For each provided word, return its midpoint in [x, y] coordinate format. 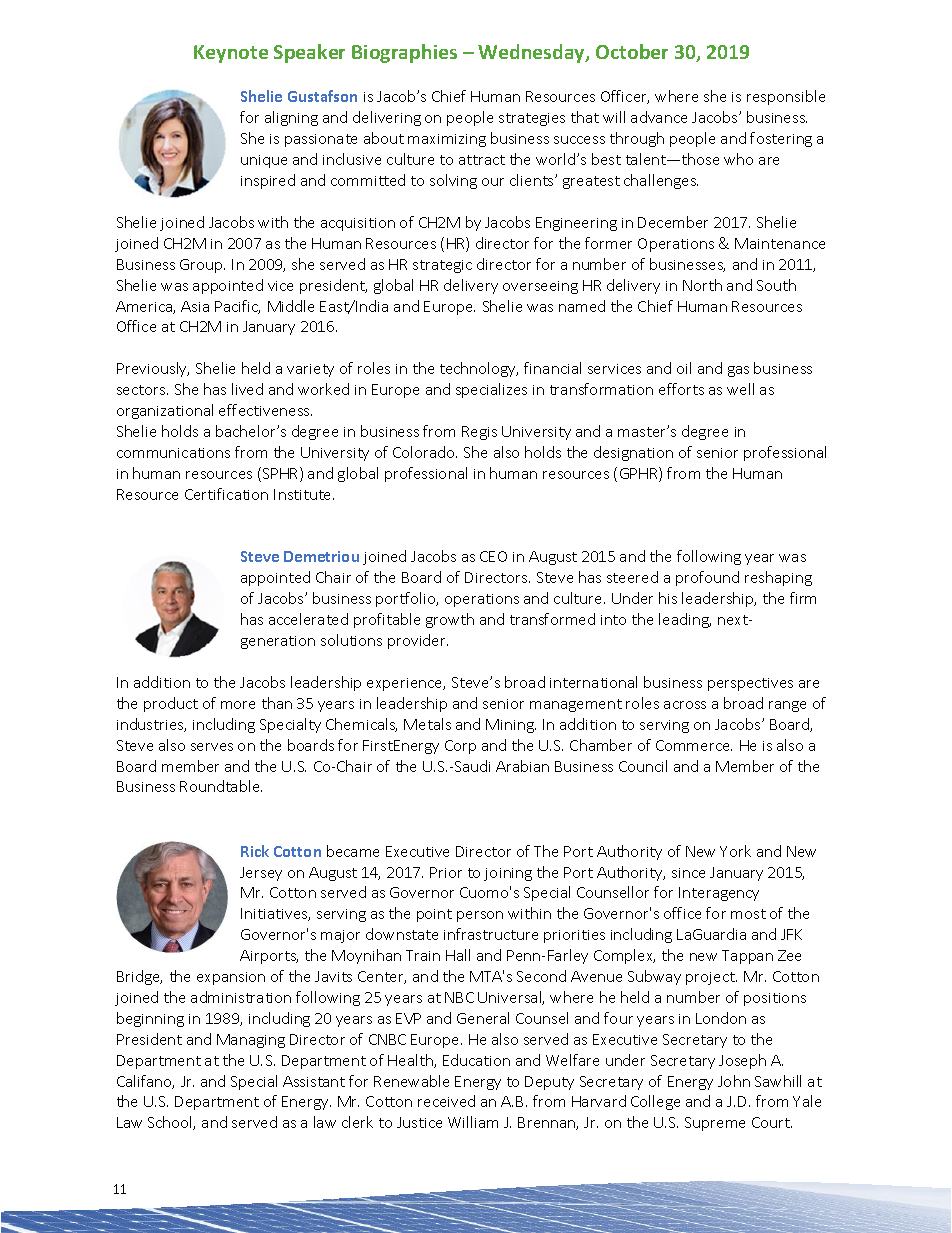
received [446, 1101]
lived [247, 389]
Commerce [694, 745]
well [740, 389]
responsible [786, 97]
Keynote [231, 54]
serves [212, 747]
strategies [532, 119]
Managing [251, 1041]
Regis [479, 433]
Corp [460, 747]
